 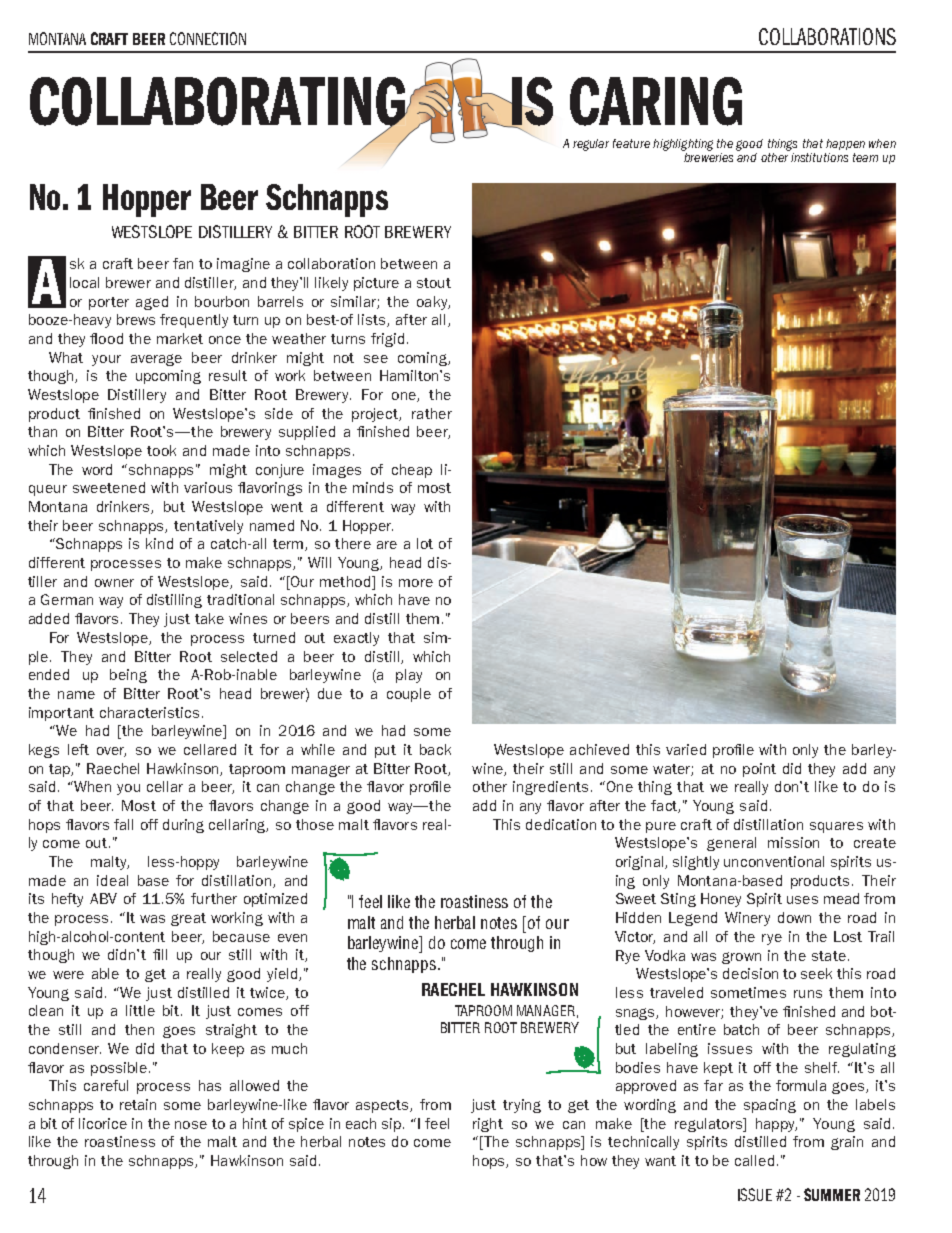 What do you see at coordinates (759, 770) in the document?
I see `point` at bounding box center [759, 770].
